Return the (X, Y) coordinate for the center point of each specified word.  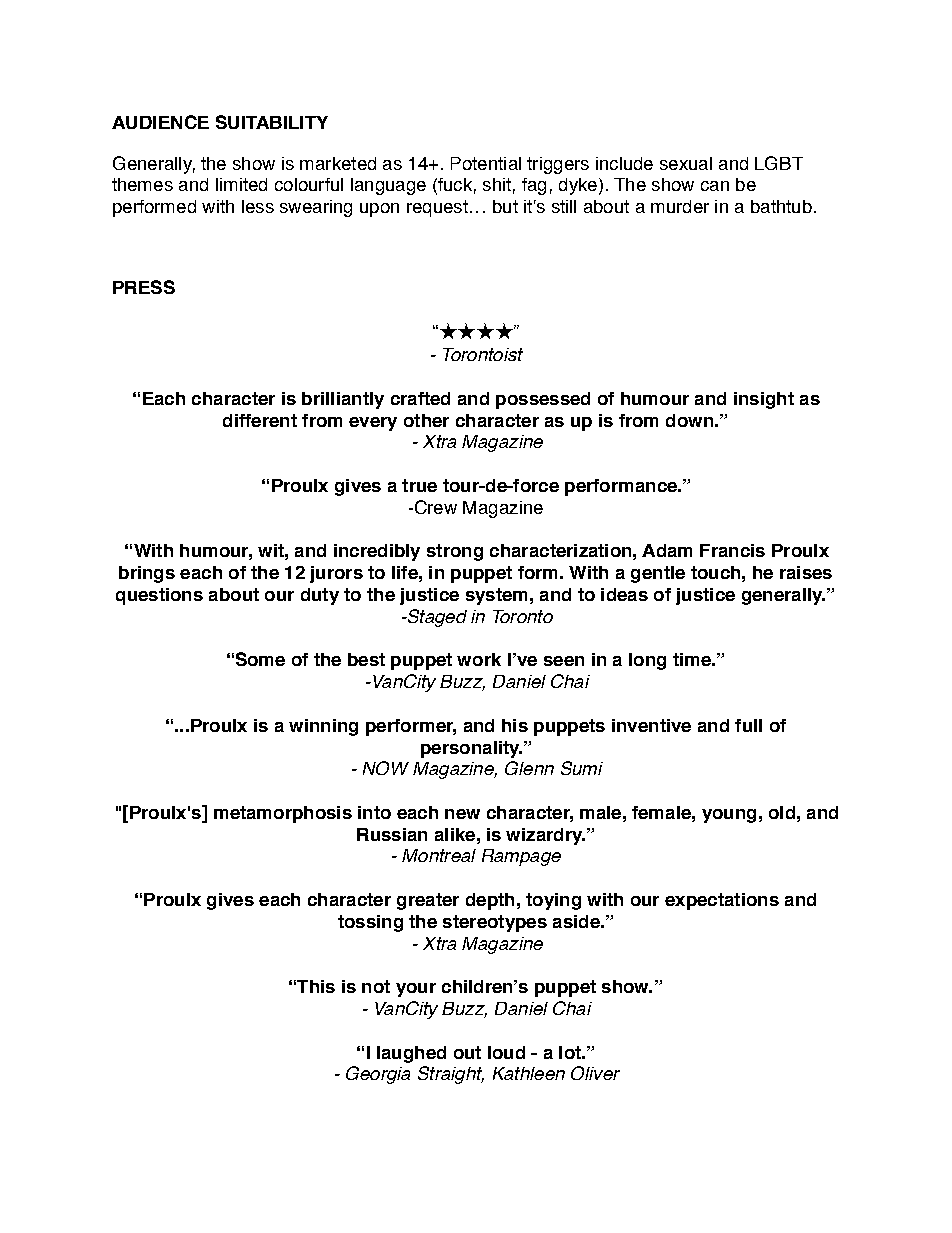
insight (764, 400)
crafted (420, 398)
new (462, 814)
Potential (486, 163)
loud (506, 1052)
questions (159, 596)
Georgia (378, 1075)
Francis (732, 550)
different (260, 420)
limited (241, 184)
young (729, 816)
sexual (686, 163)
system (496, 596)
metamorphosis (283, 814)
